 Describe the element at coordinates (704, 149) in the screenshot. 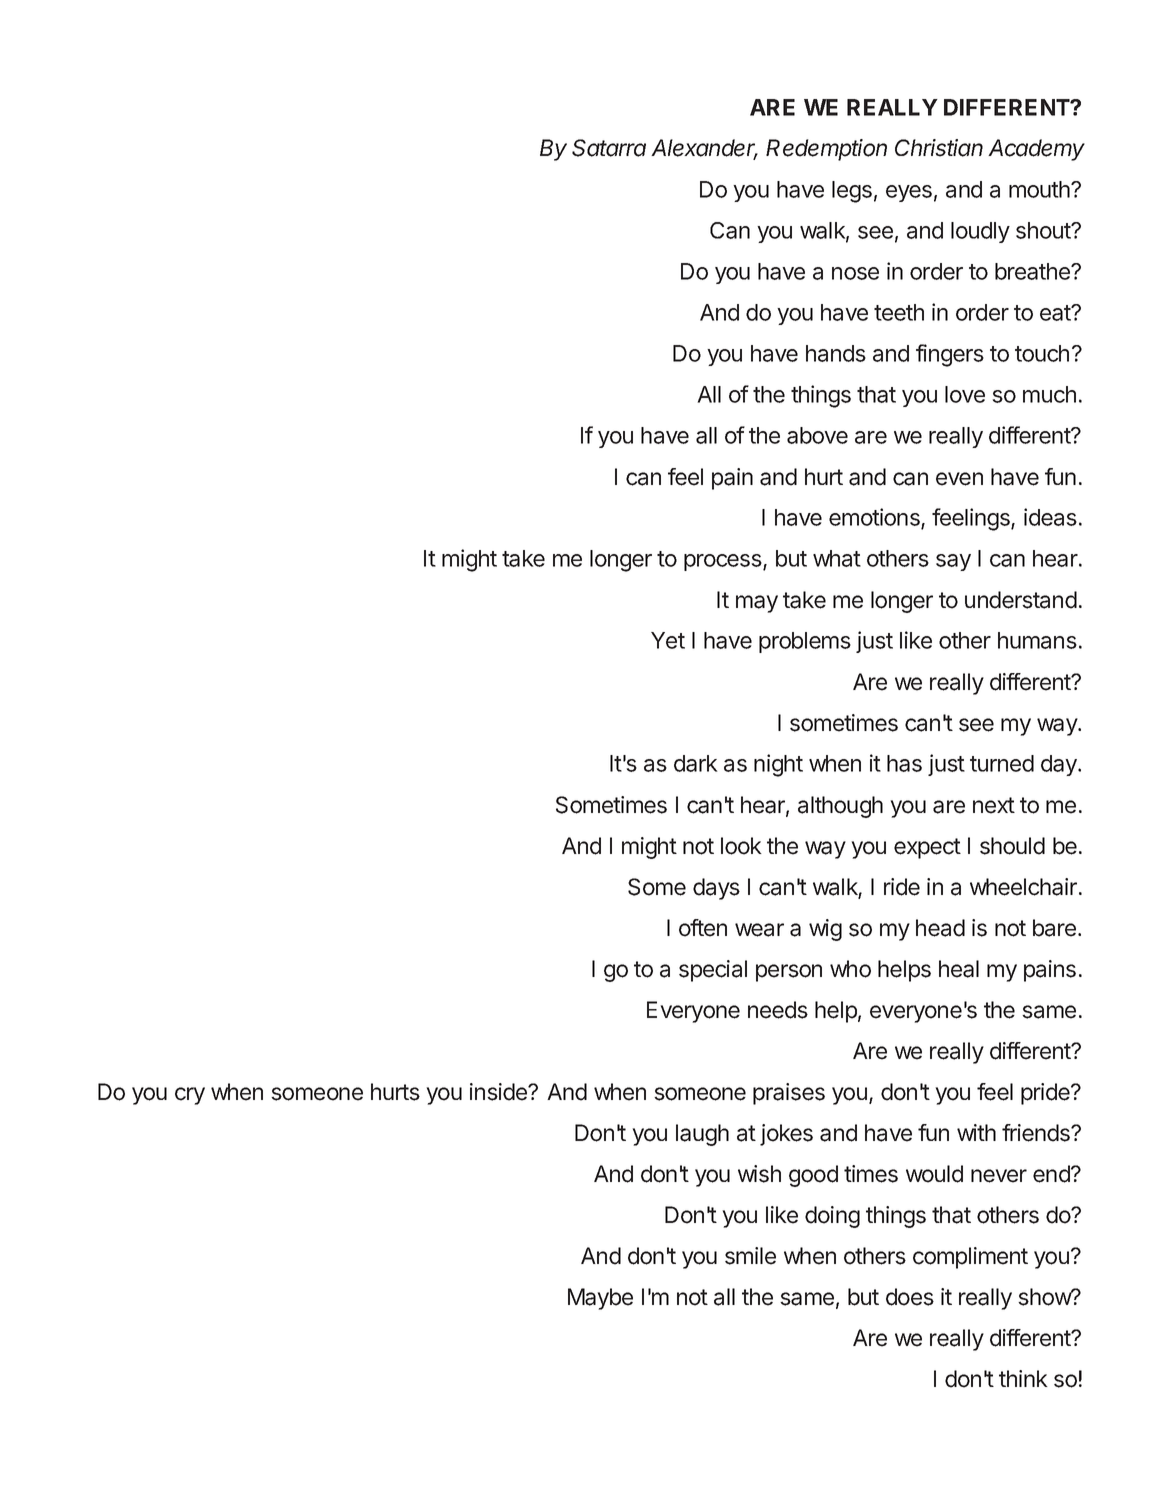

I see `Alexander` at that location.
